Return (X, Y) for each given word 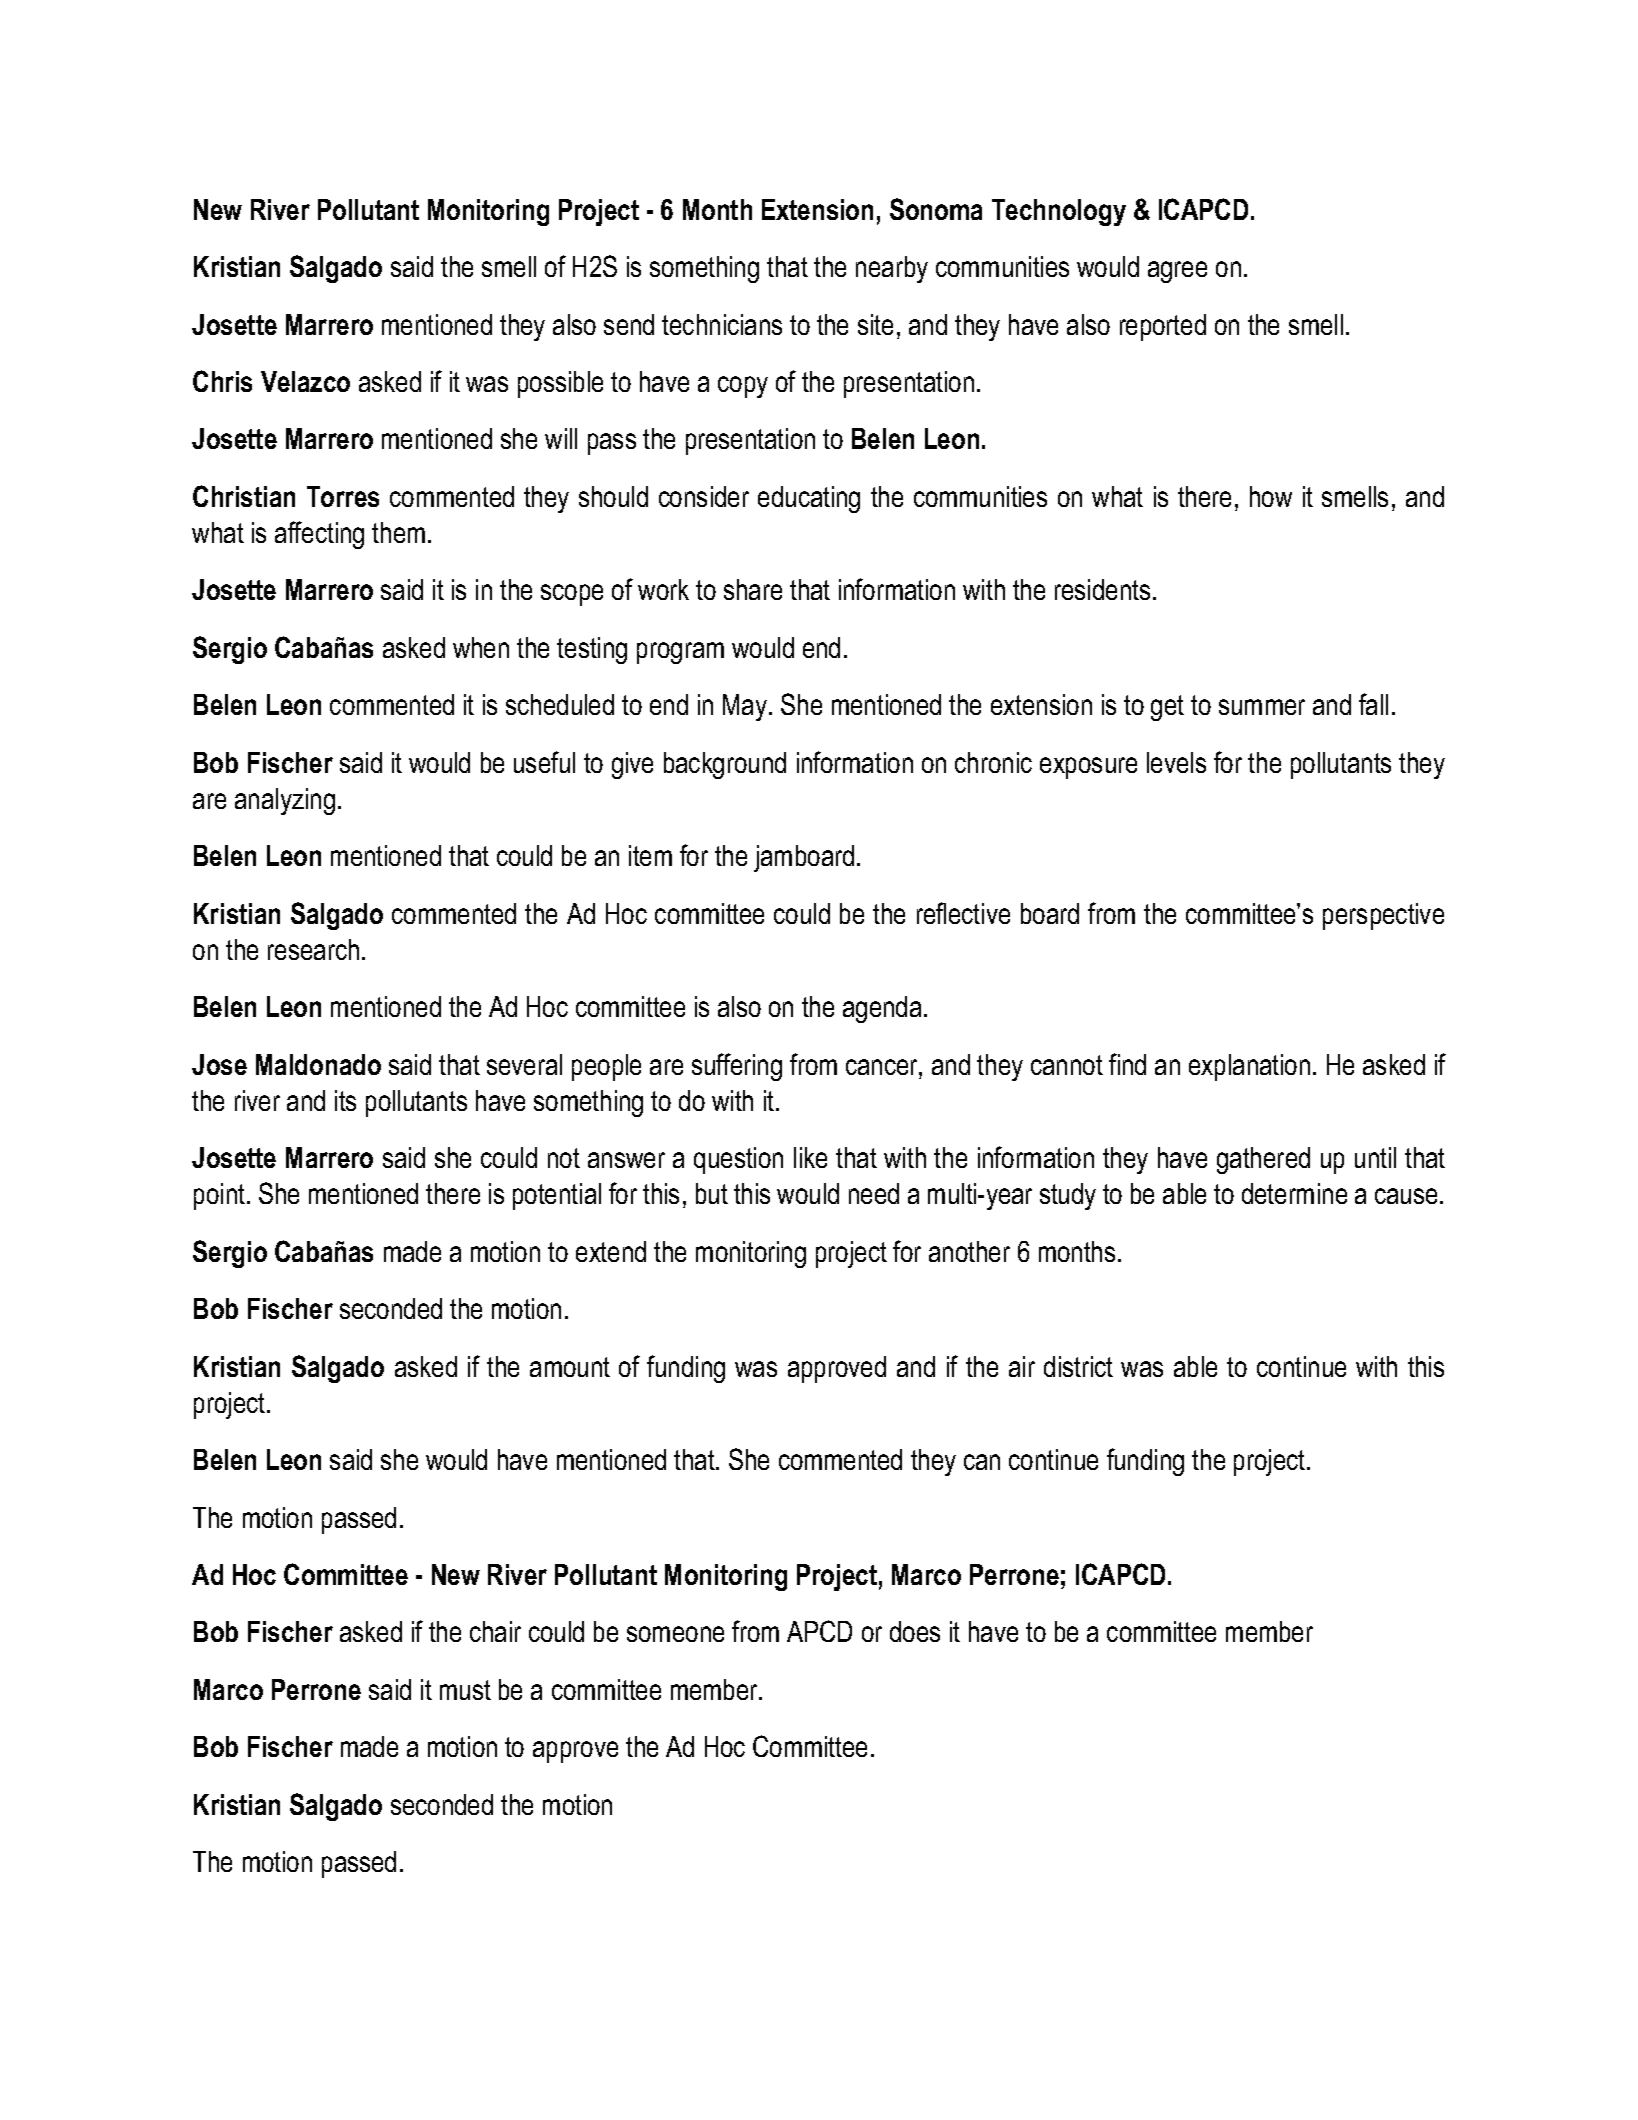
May (745, 707)
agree (1177, 272)
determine (1294, 1193)
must (465, 1690)
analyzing (285, 801)
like (810, 1157)
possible (560, 384)
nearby (892, 269)
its (345, 1100)
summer (1262, 707)
